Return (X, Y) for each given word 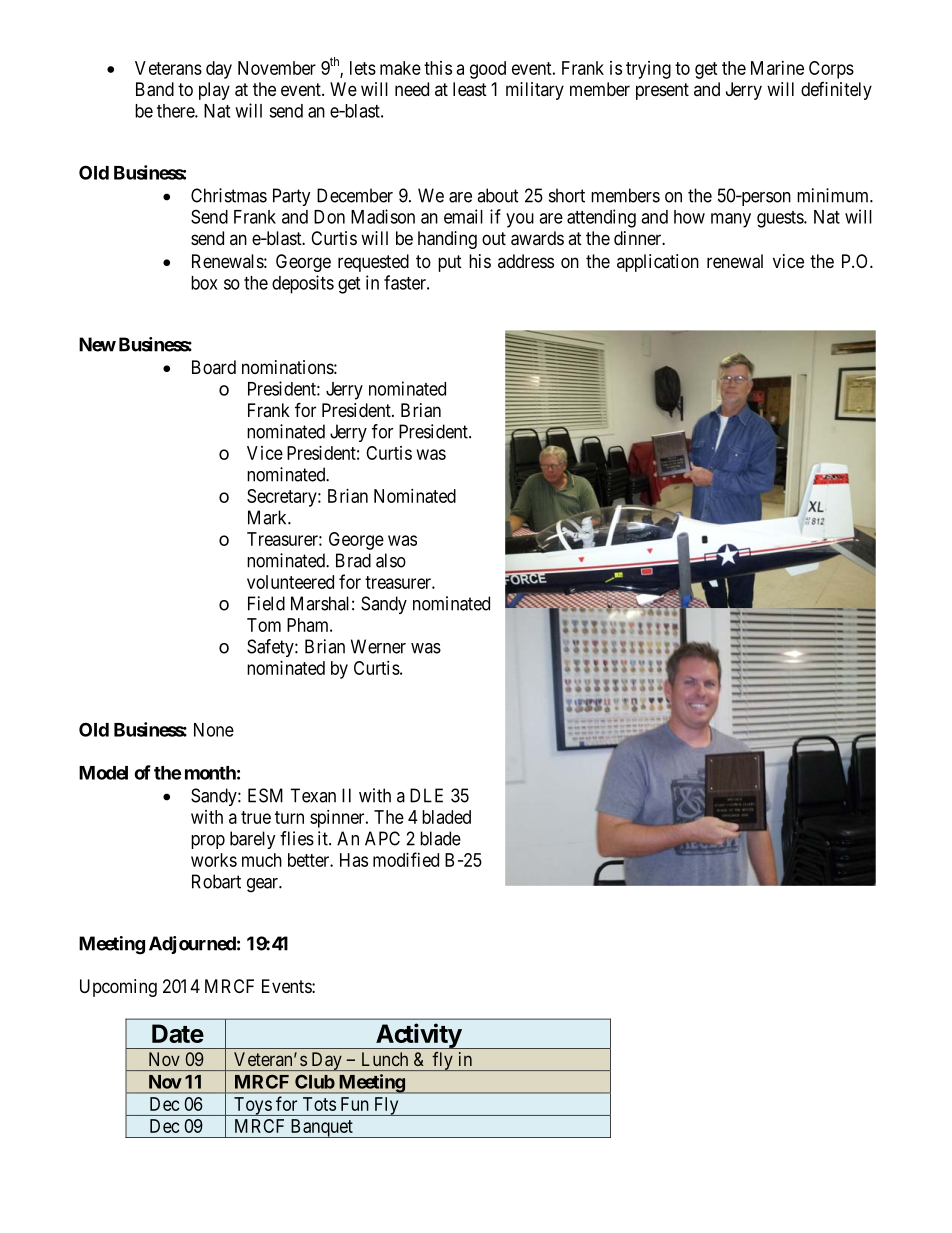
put (450, 263)
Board (214, 367)
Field (266, 603)
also (391, 560)
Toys (252, 1106)
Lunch (385, 1059)
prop (208, 842)
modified (406, 859)
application (658, 263)
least (470, 89)
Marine (777, 68)
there (176, 111)
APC (382, 838)
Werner (378, 646)
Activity (418, 1036)
